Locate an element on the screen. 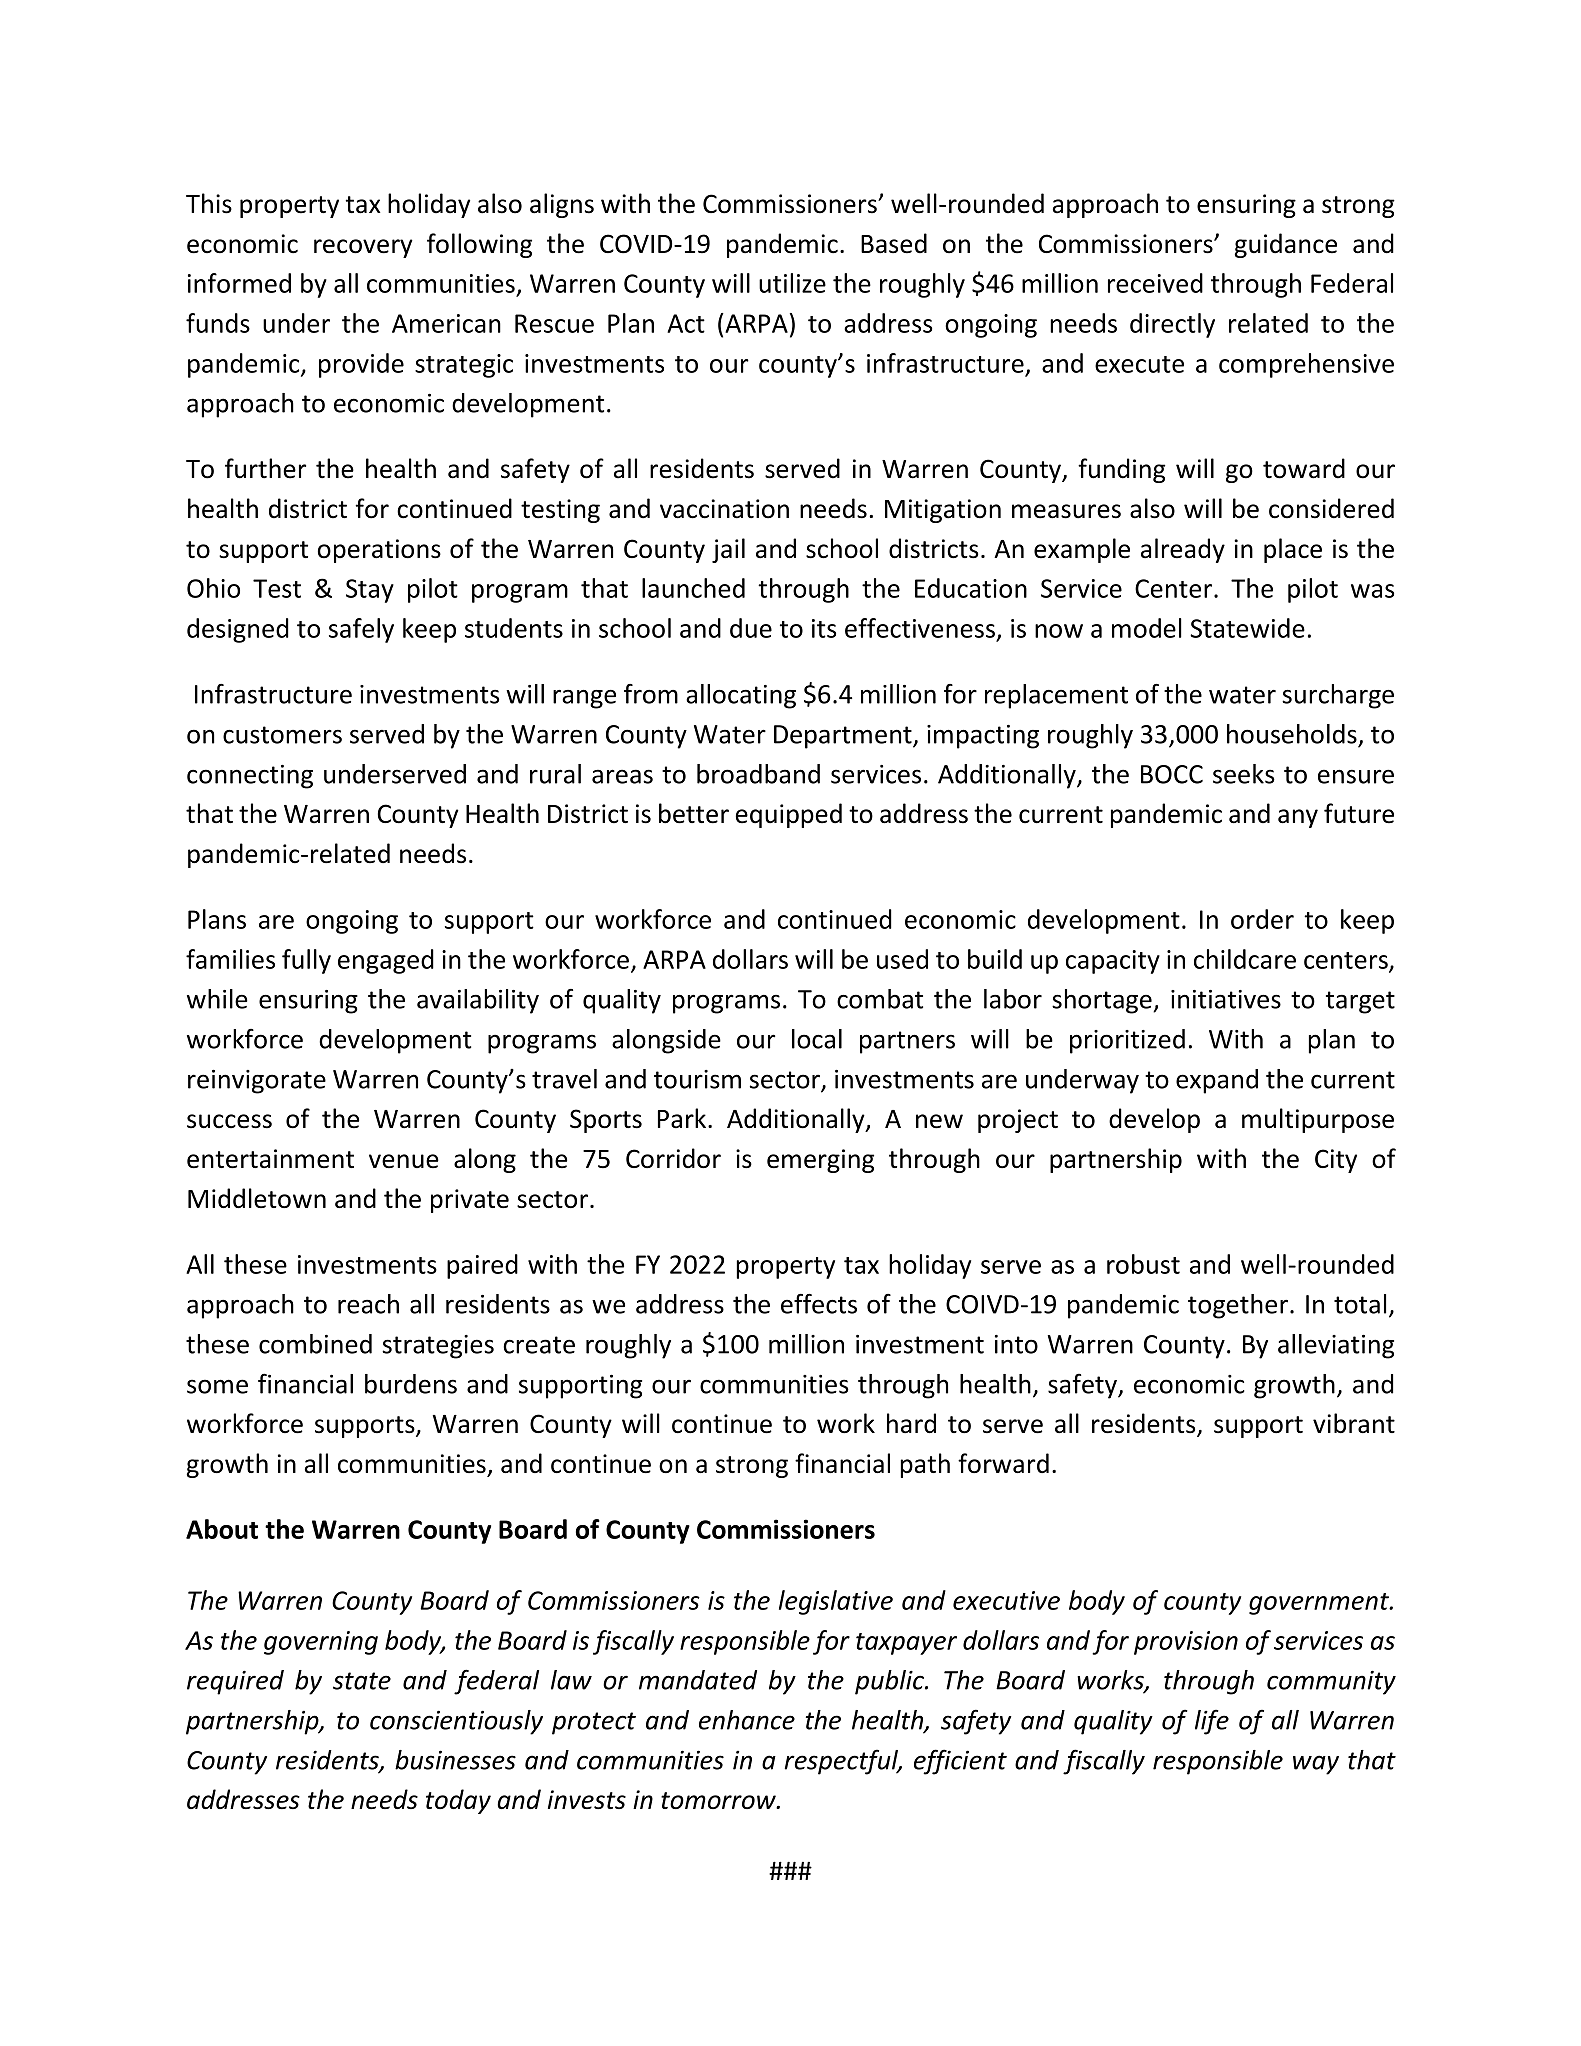 This screenshot has height=2046, width=1581. together is located at coordinates (1238, 1306).
